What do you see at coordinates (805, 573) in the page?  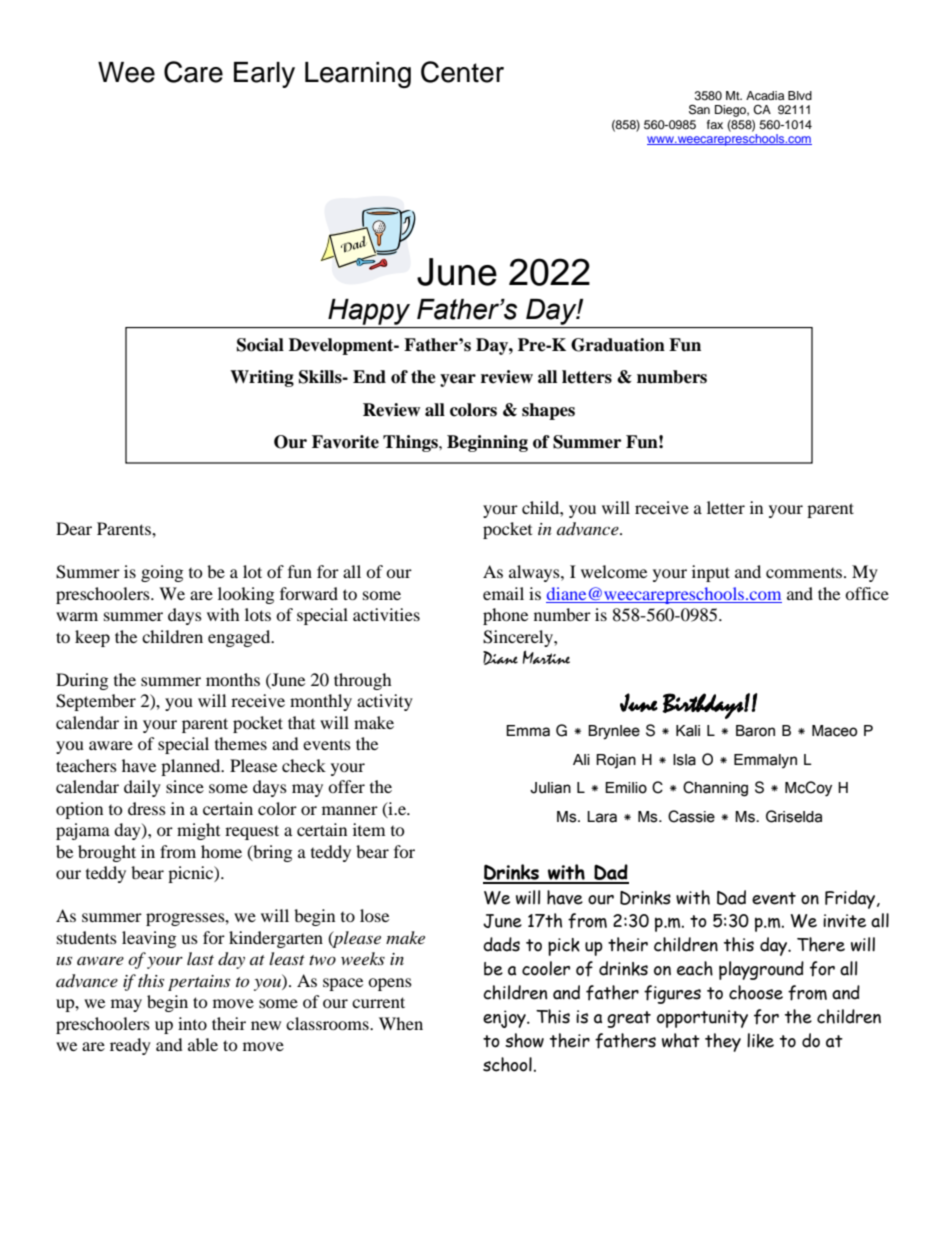 I see `comments` at bounding box center [805, 573].
